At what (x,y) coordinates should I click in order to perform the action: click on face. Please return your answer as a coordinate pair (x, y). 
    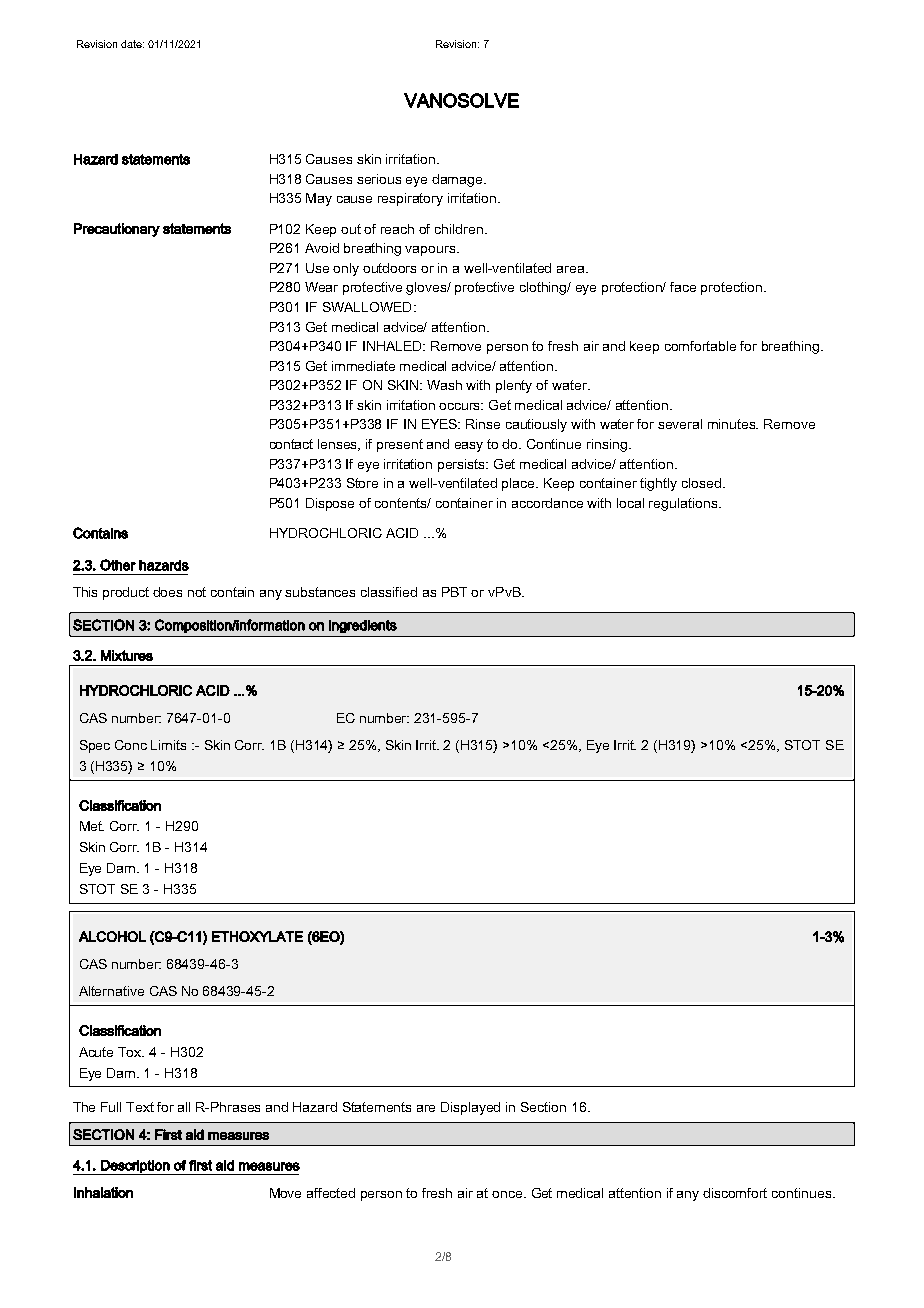
    Looking at the image, I should click on (683, 287).
